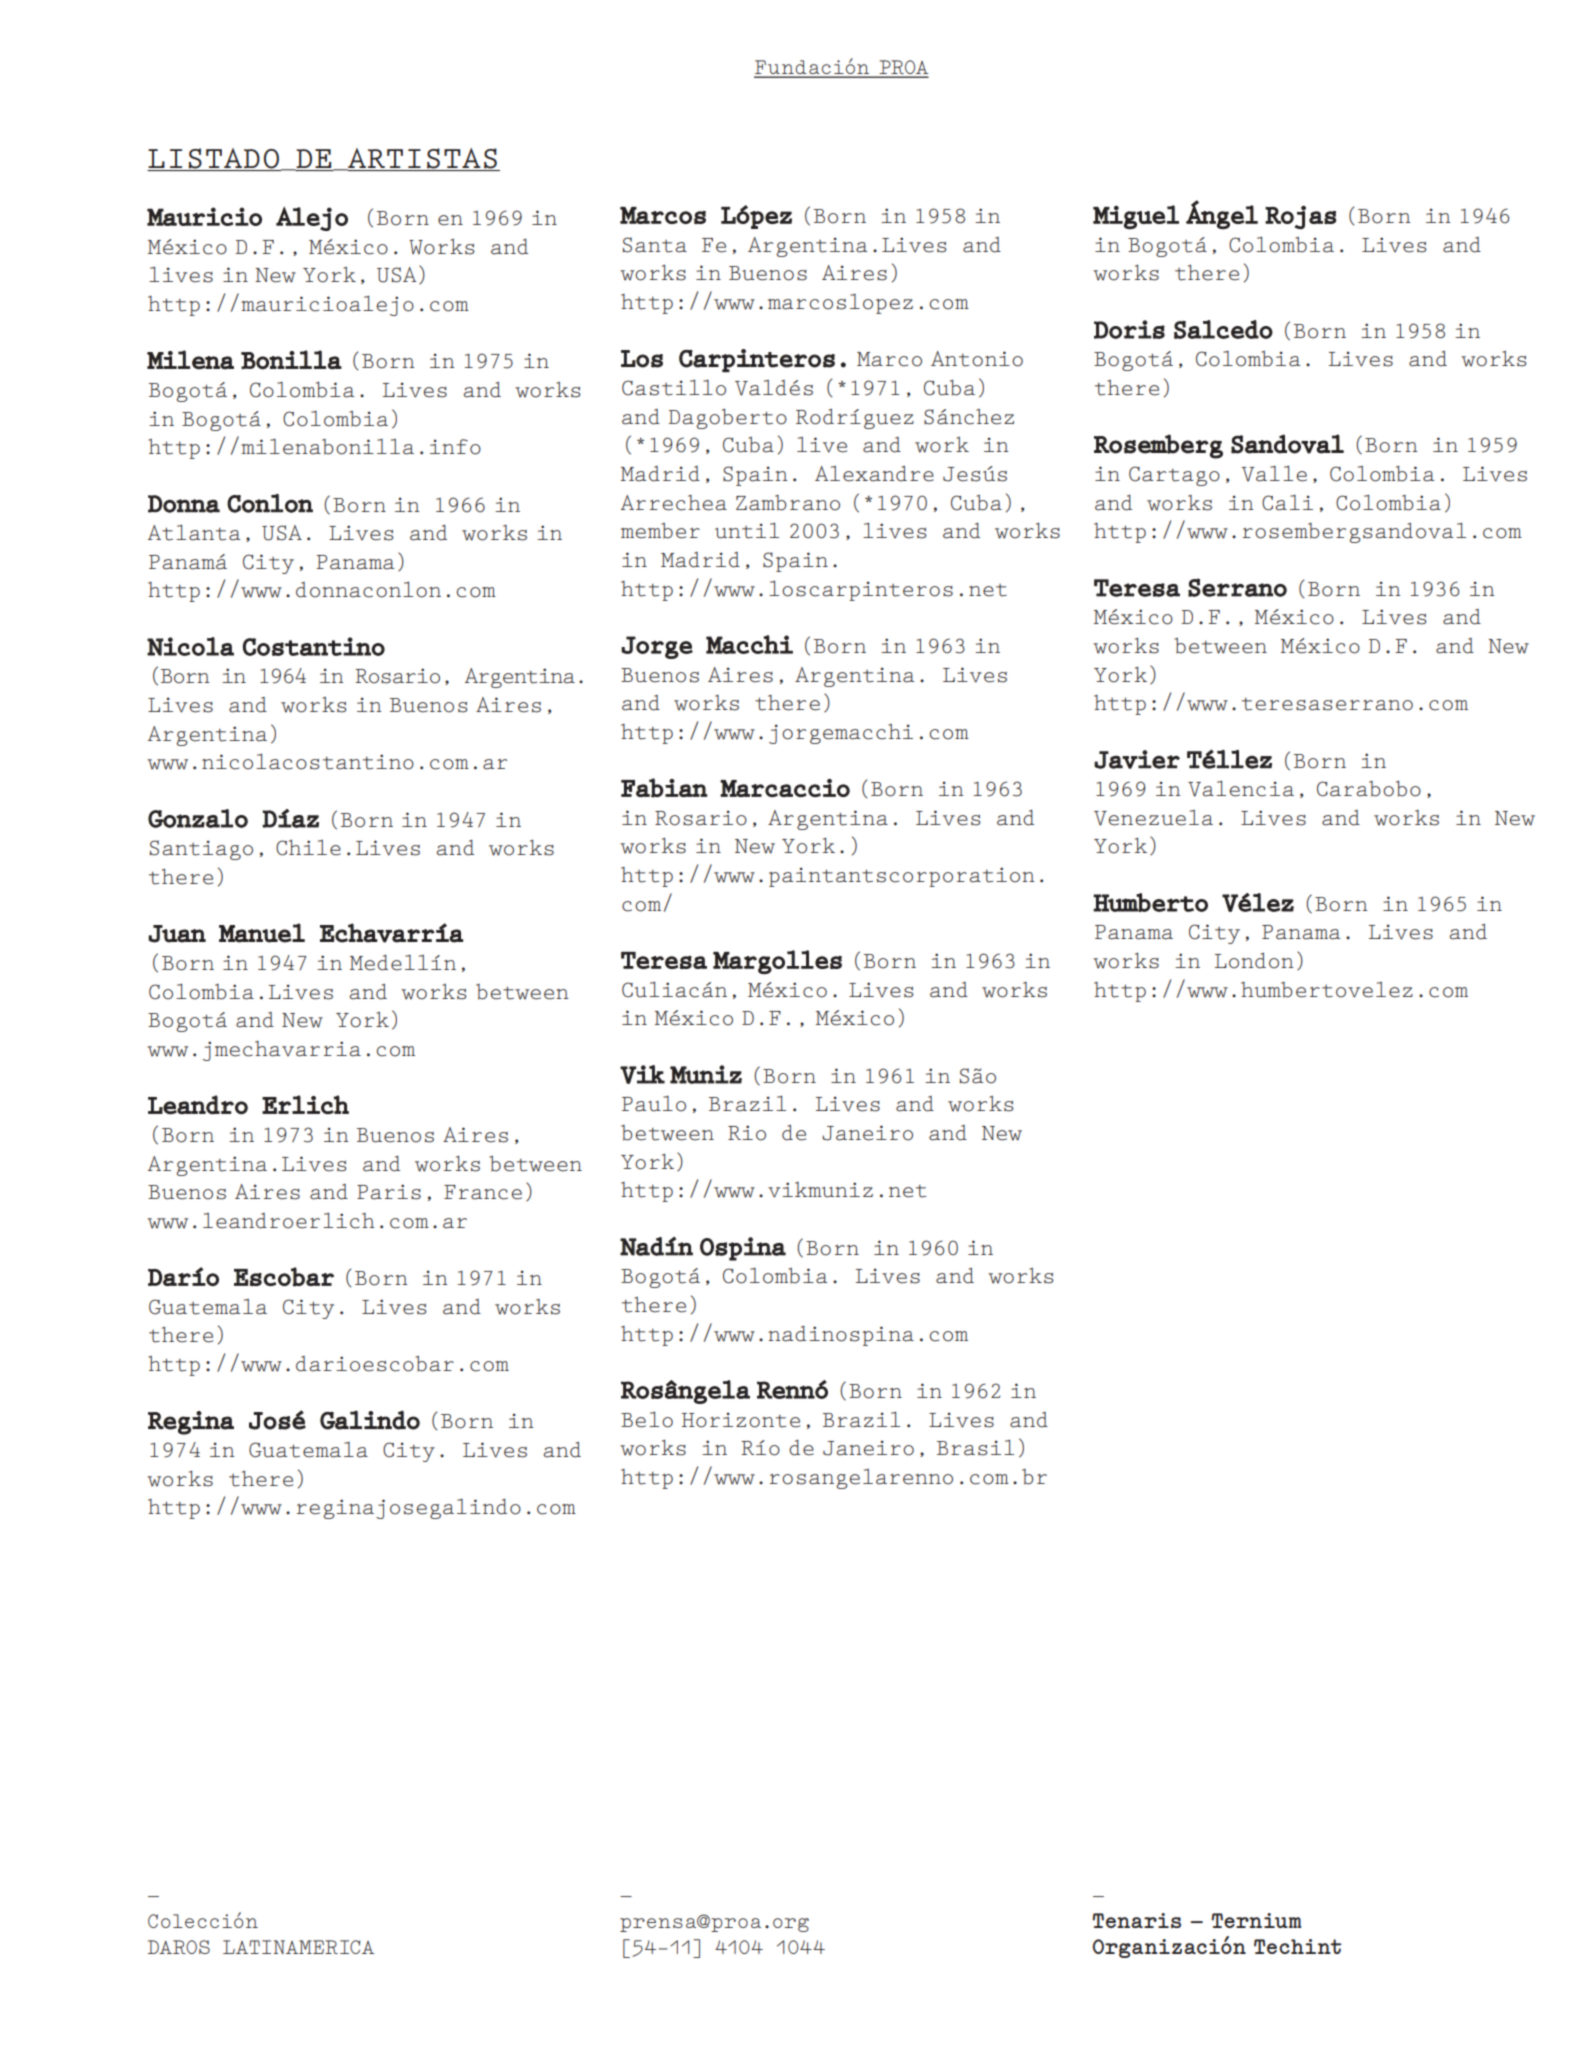 This page has width=1594, height=2063. I want to click on Castillo, so click(674, 388).
